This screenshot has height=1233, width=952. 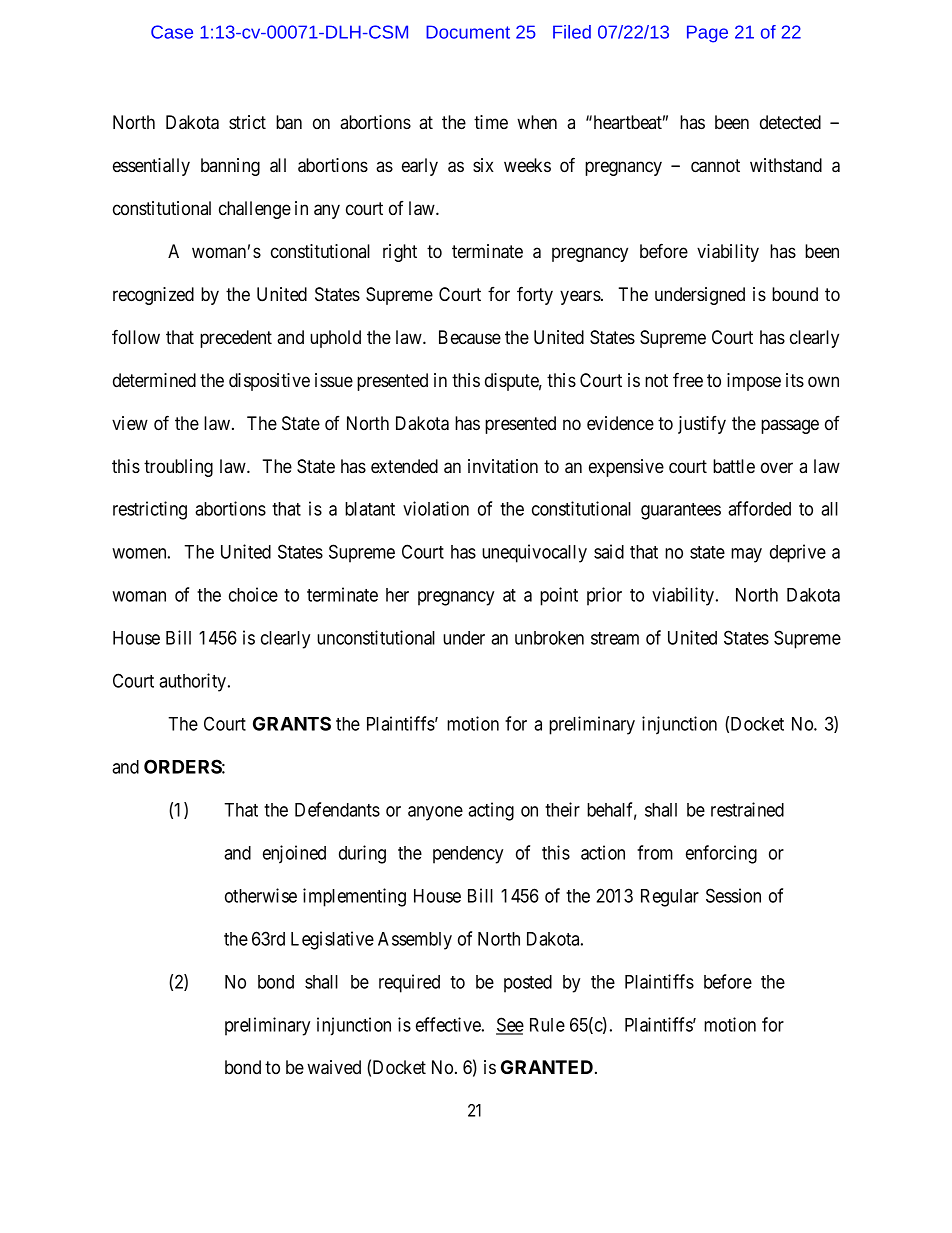 I want to click on enjoined, so click(x=294, y=854).
